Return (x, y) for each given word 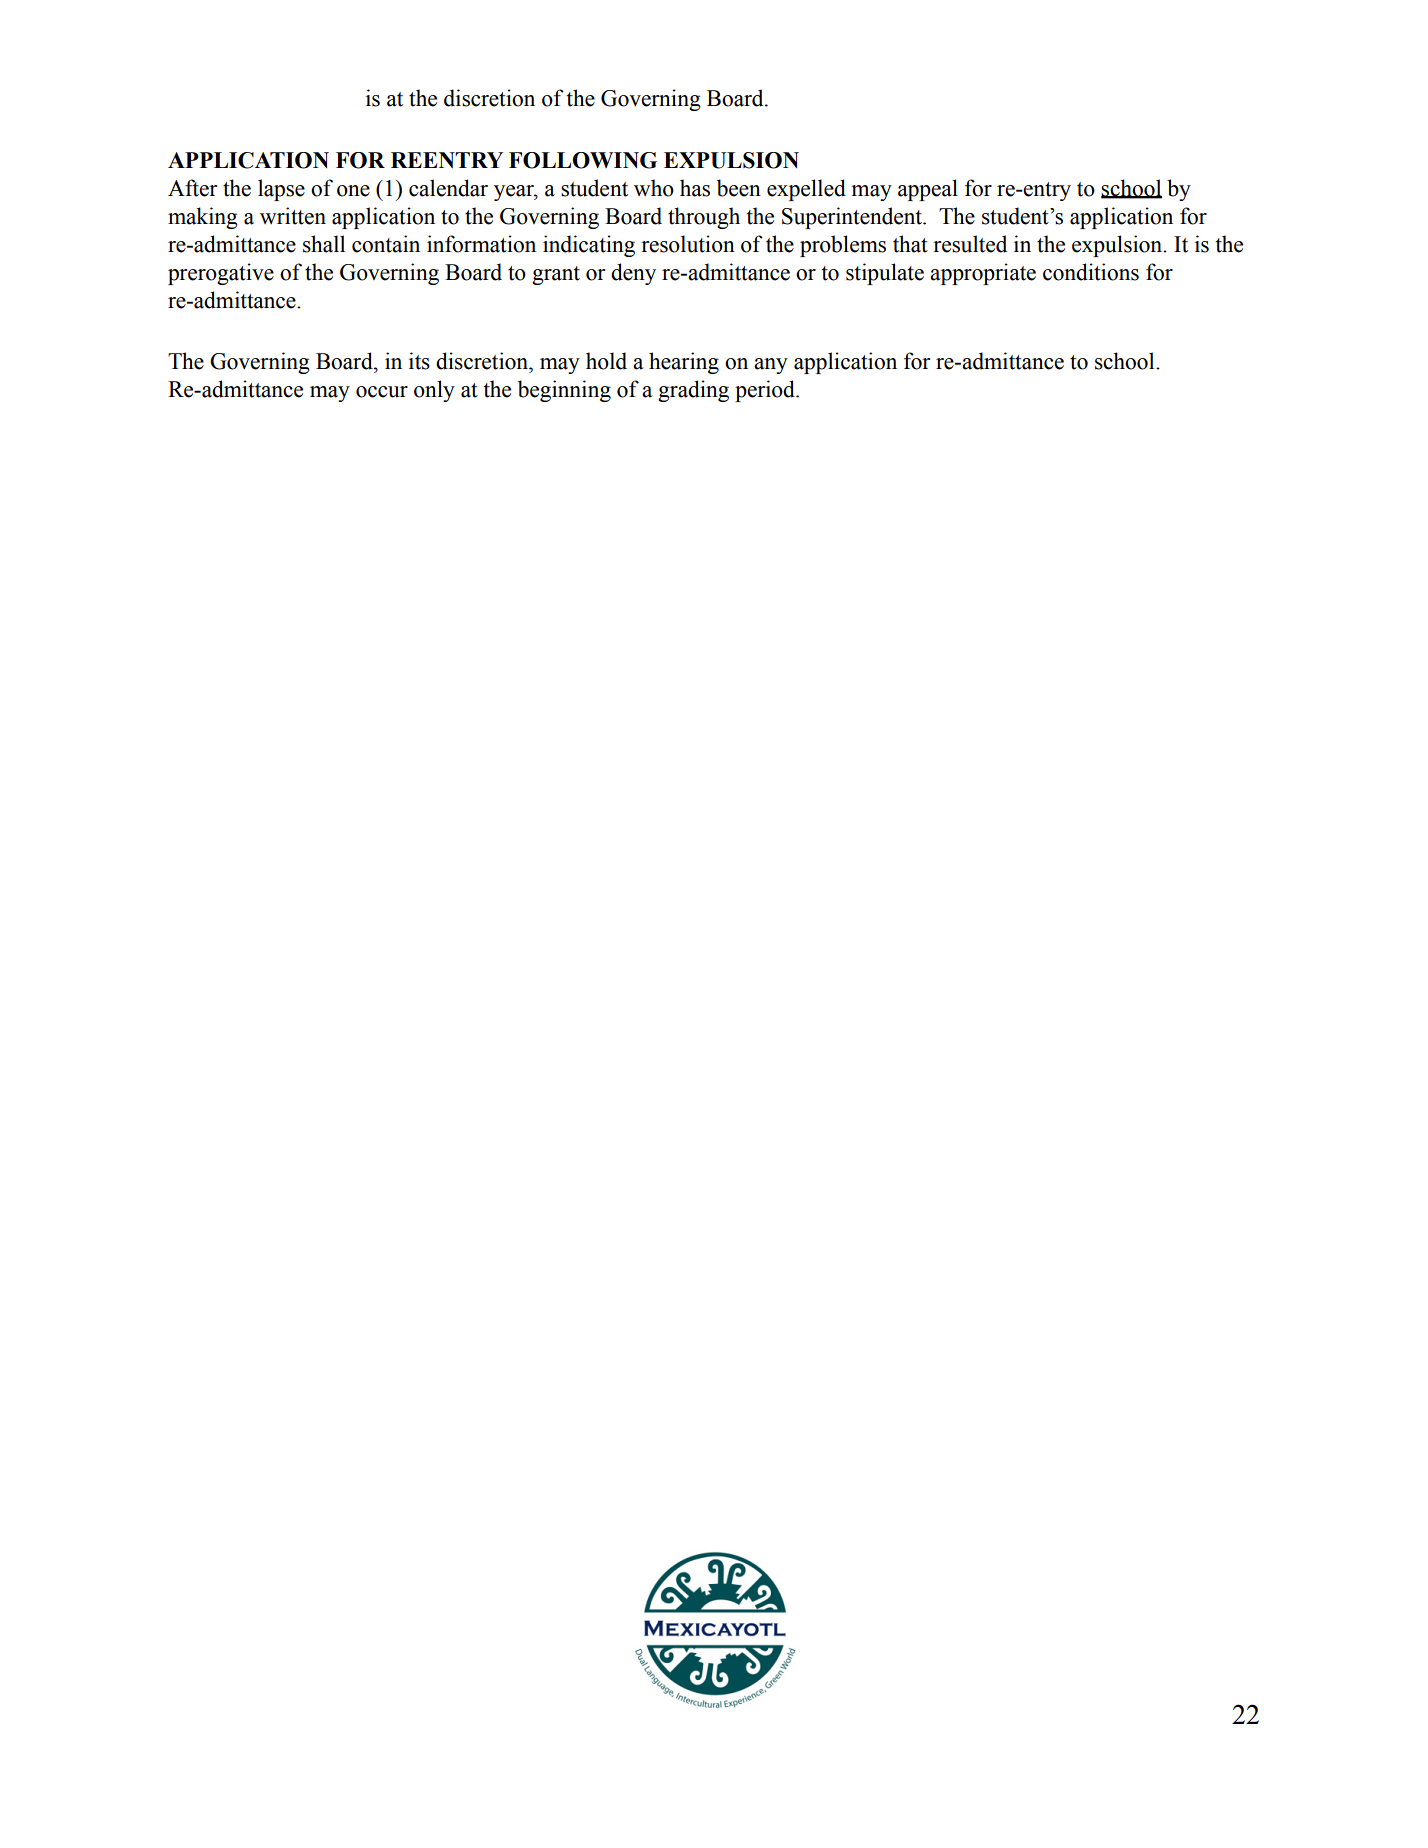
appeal (928, 190)
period (766, 391)
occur (382, 392)
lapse (281, 190)
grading (693, 391)
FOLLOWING (583, 160)
